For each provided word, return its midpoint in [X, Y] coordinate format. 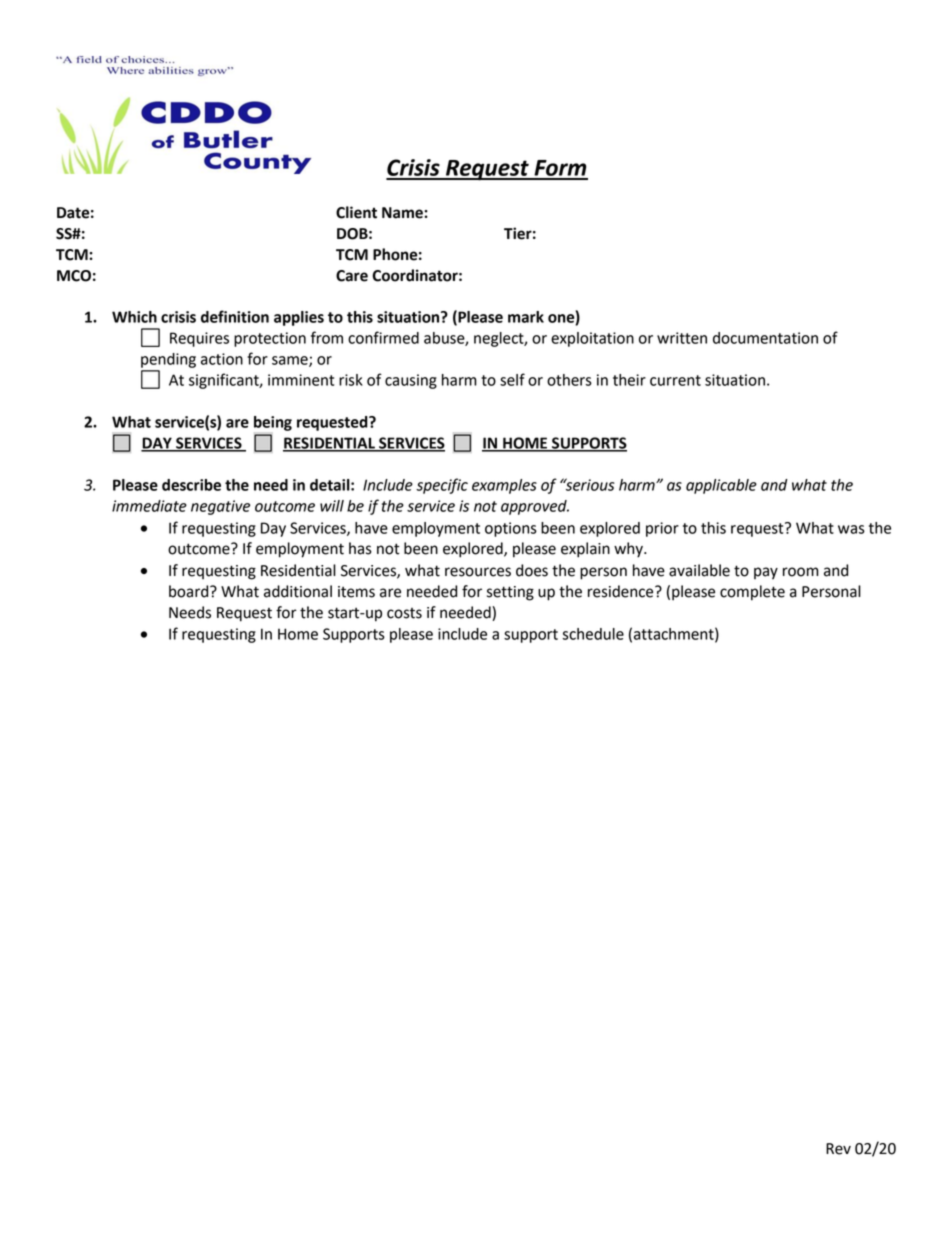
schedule [593, 634]
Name [403, 213]
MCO [74, 276]
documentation [765, 338]
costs [404, 613]
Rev [838, 1149]
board [190, 591]
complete [752, 593]
